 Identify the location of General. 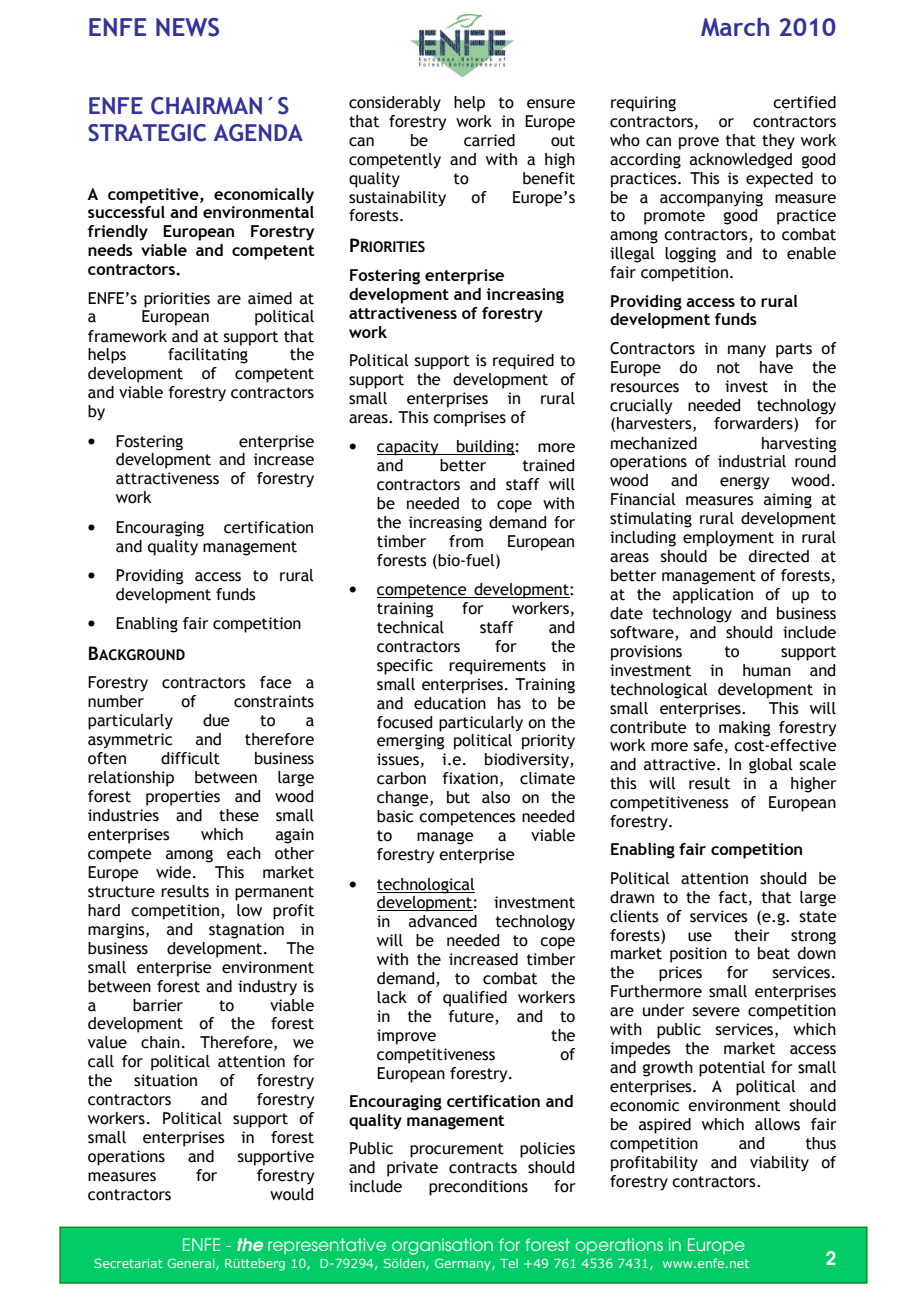
(192, 1264).
